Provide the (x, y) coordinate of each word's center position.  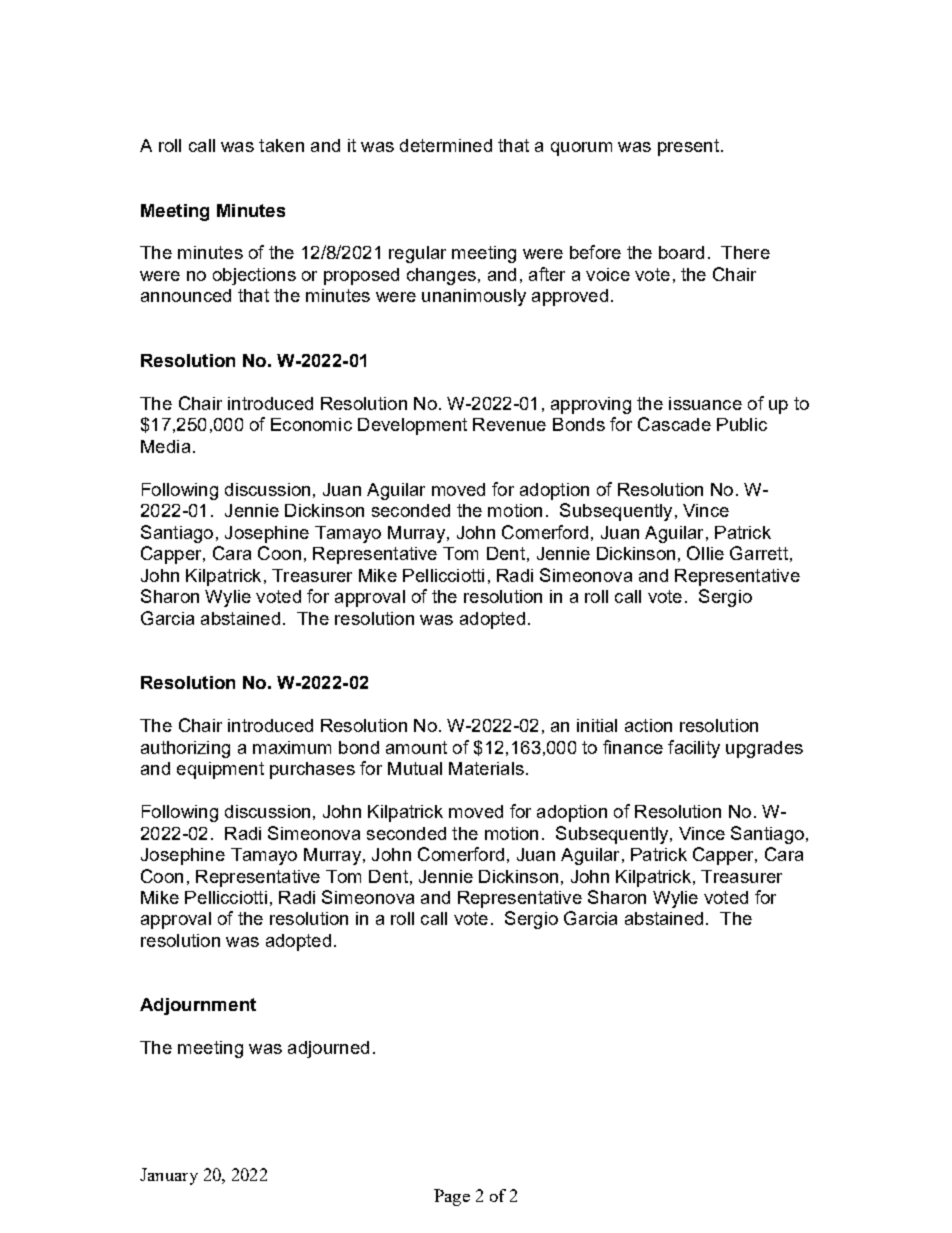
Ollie (705, 553)
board (681, 252)
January (169, 1176)
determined (446, 145)
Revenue (509, 424)
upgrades (764, 749)
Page (452, 1197)
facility (694, 749)
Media (165, 446)
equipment (220, 770)
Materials (486, 768)
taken (281, 145)
